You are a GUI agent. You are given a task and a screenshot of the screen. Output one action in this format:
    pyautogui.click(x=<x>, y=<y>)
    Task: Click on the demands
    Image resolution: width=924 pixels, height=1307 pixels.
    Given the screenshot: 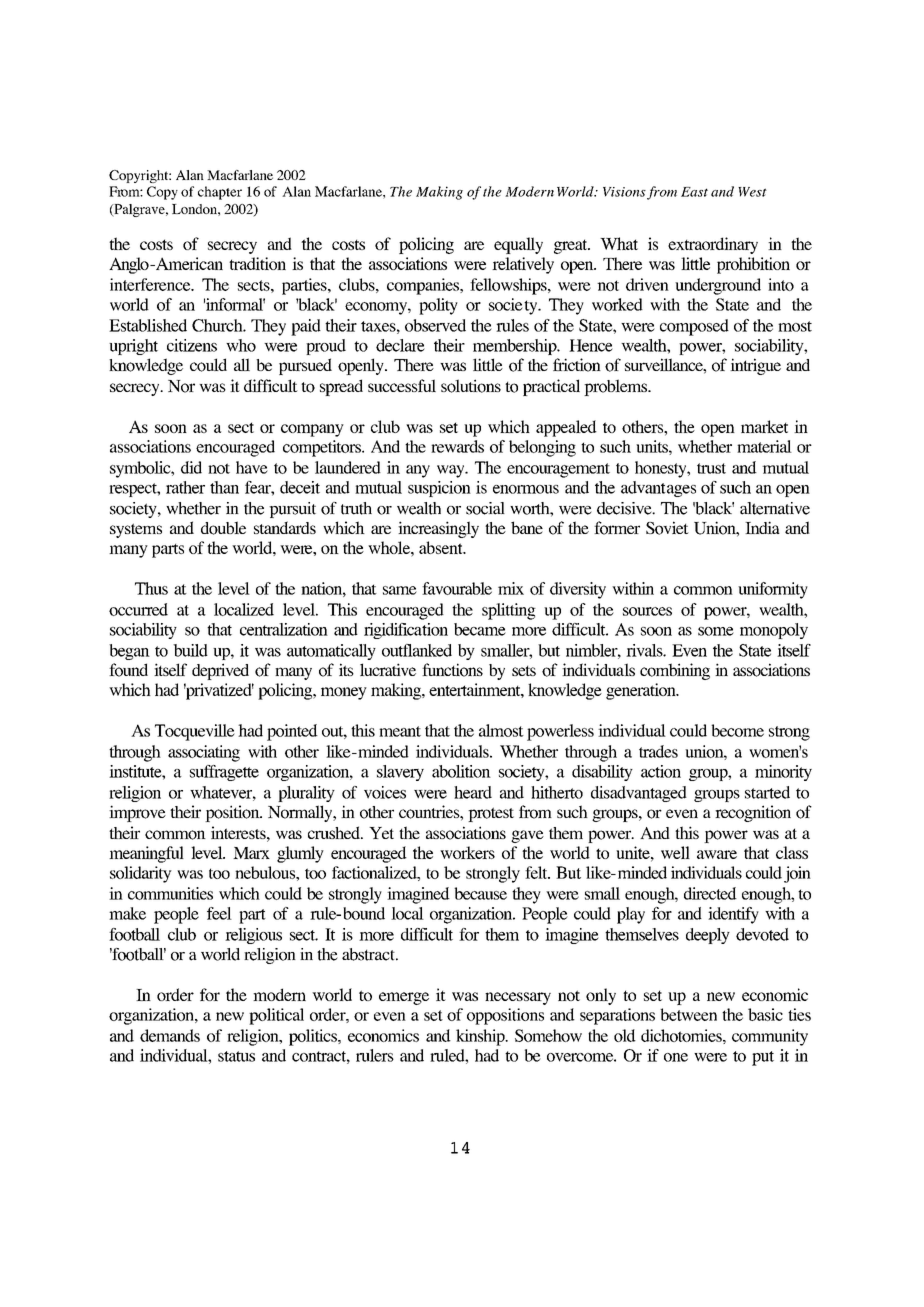 What is the action you would take?
    pyautogui.click(x=170, y=1035)
